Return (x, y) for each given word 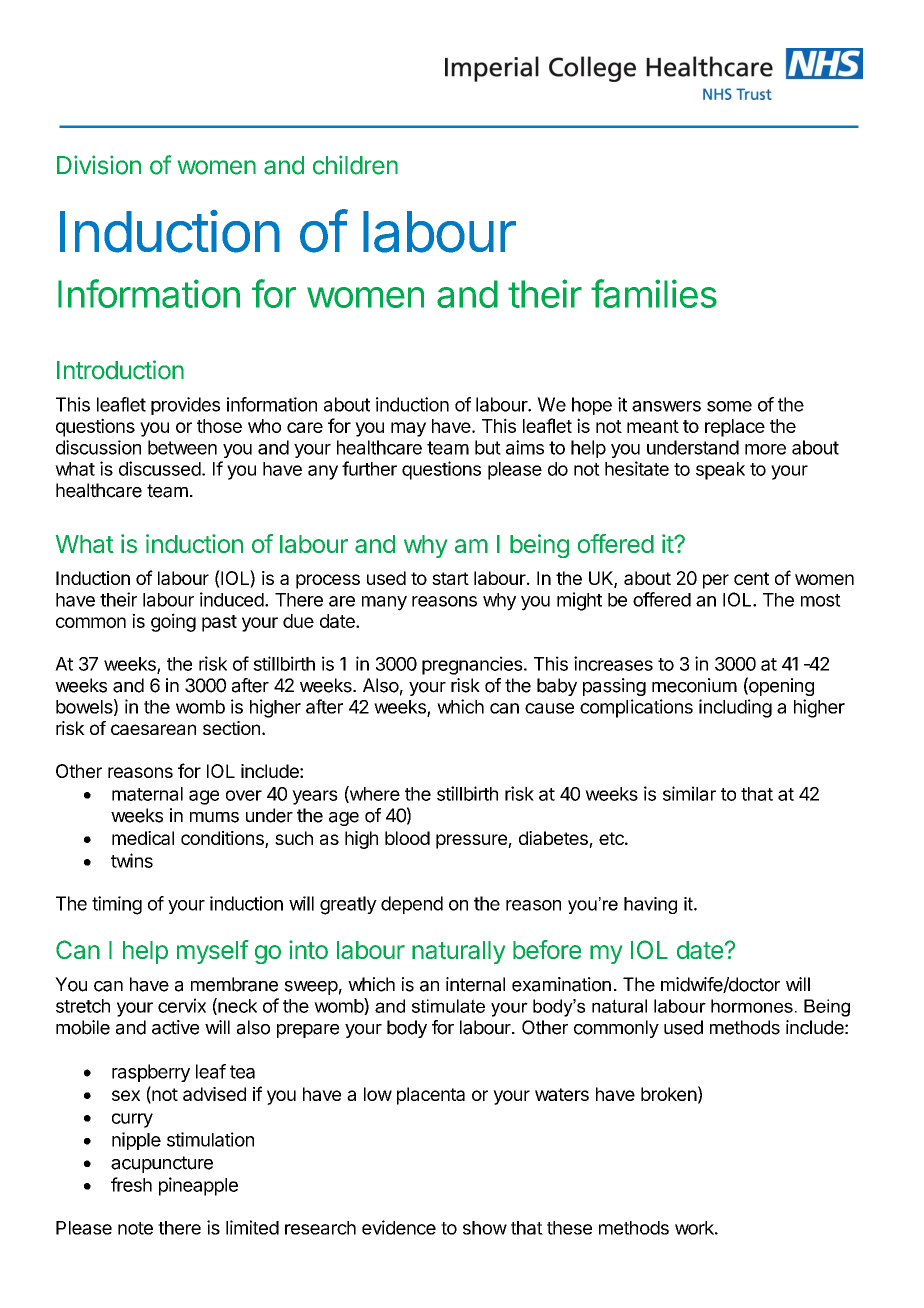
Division (99, 165)
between (182, 447)
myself (213, 952)
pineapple (198, 1186)
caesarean (153, 729)
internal (475, 984)
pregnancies (472, 665)
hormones (752, 1006)
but (488, 447)
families (654, 293)
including (735, 708)
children (355, 165)
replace (735, 428)
